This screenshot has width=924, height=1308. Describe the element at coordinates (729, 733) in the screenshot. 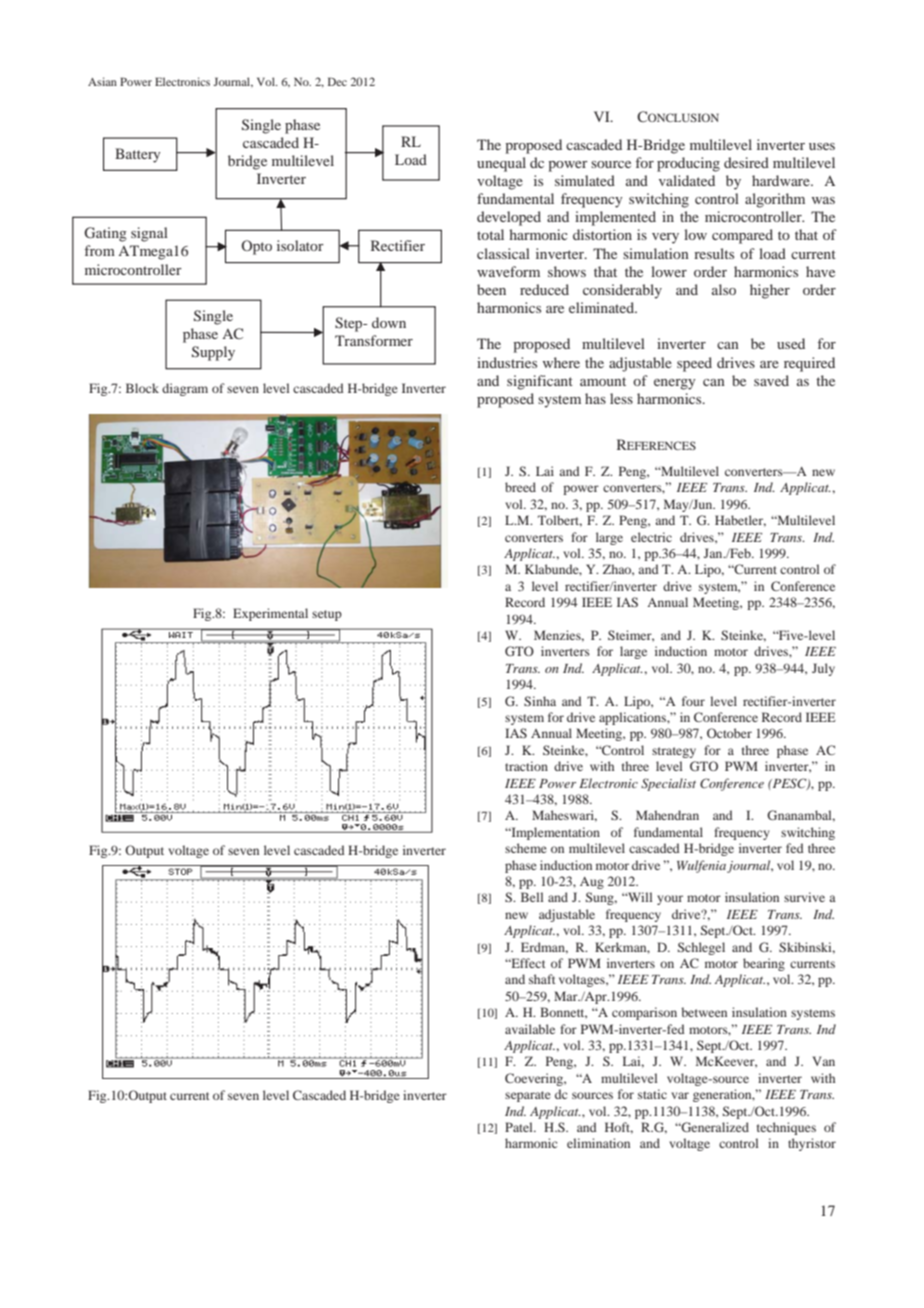

I see `October` at that location.
